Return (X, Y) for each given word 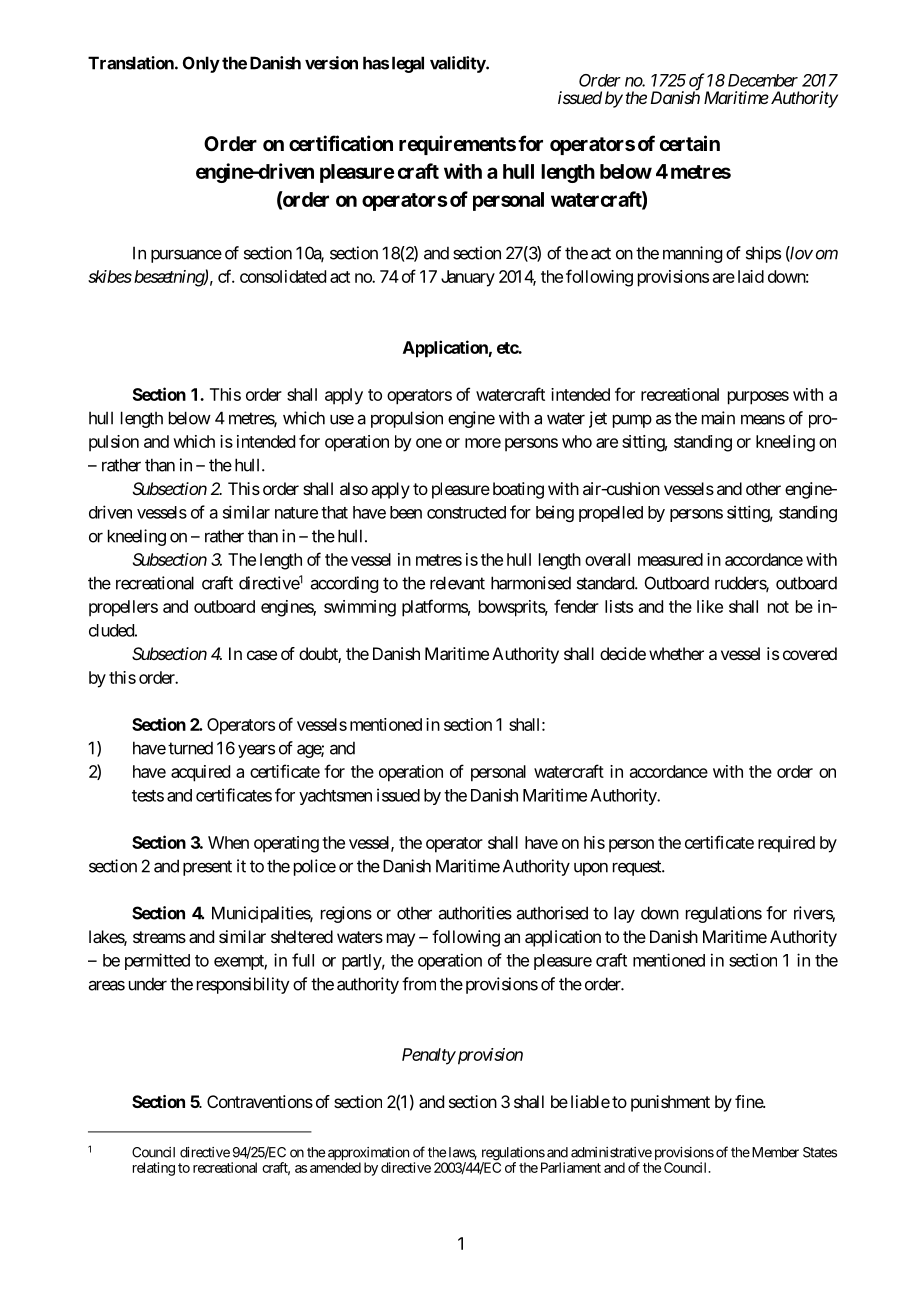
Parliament (571, 1167)
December (763, 80)
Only (201, 64)
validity (458, 64)
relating (154, 1169)
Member (774, 1152)
